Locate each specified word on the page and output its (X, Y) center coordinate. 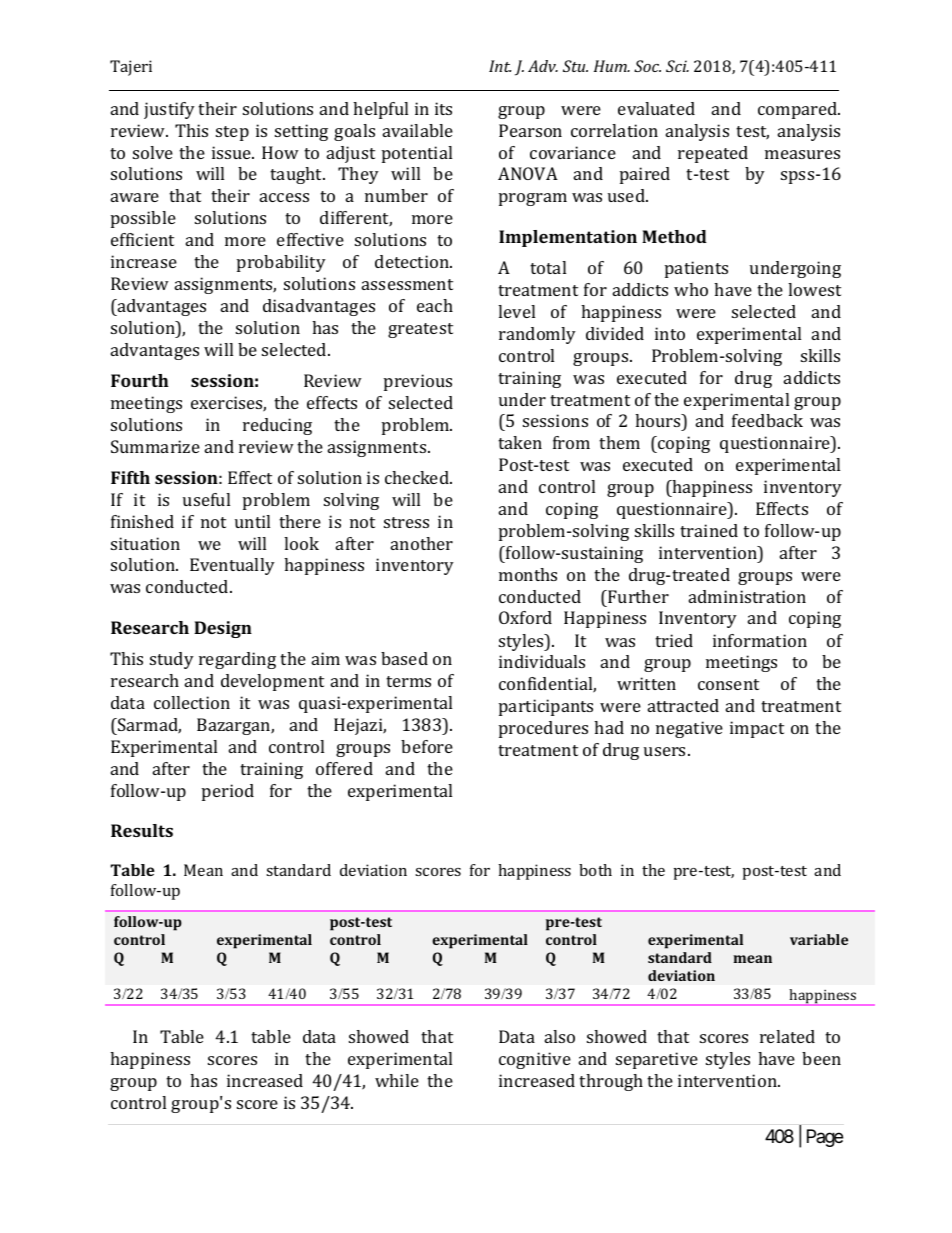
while (397, 1080)
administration (747, 596)
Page (825, 1138)
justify (169, 110)
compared (799, 110)
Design (223, 629)
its (443, 108)
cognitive (535, 1060)
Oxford (525, 617)
